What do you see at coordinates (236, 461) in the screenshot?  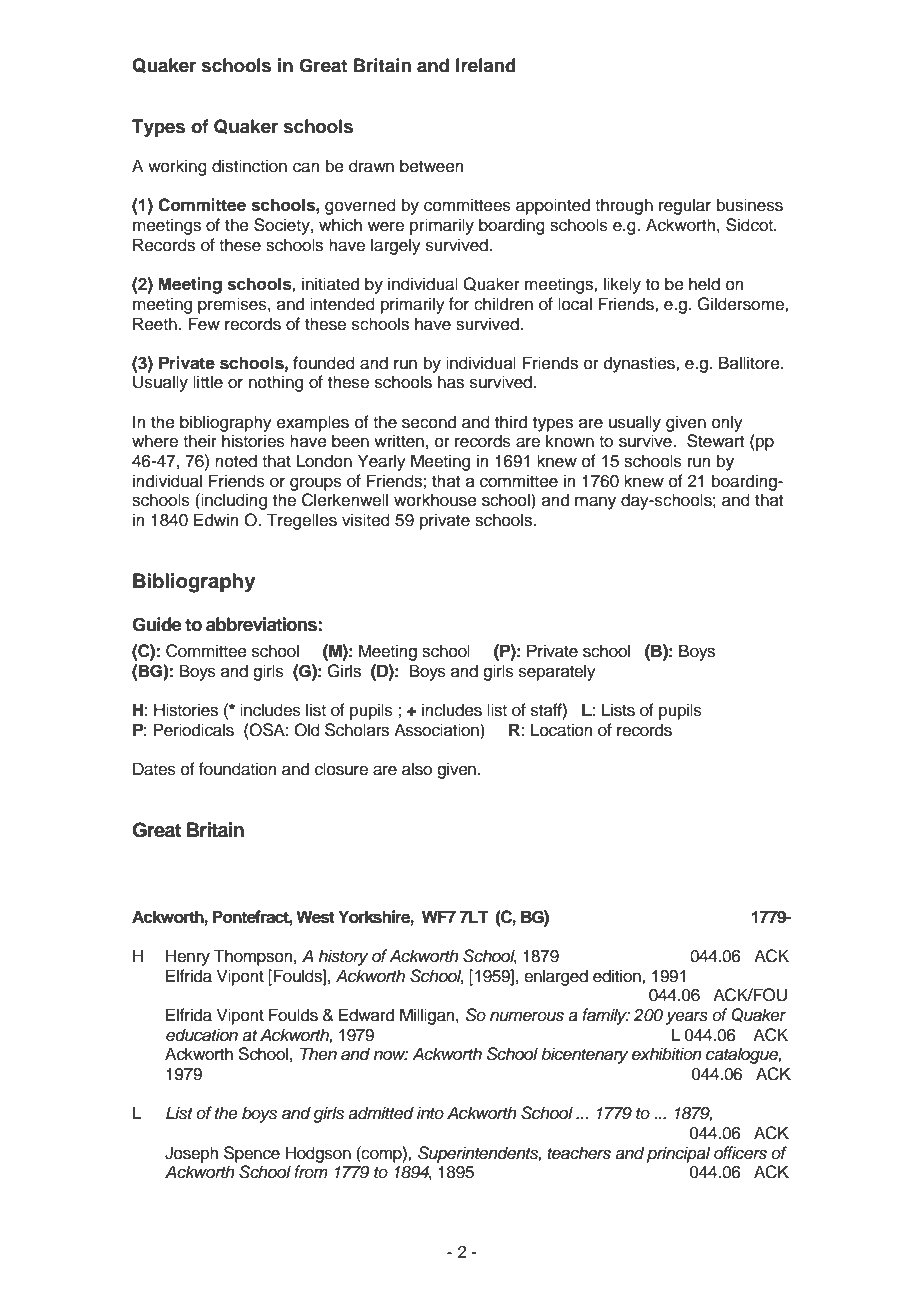 I see `noted` at bounding box center [236, 461].
